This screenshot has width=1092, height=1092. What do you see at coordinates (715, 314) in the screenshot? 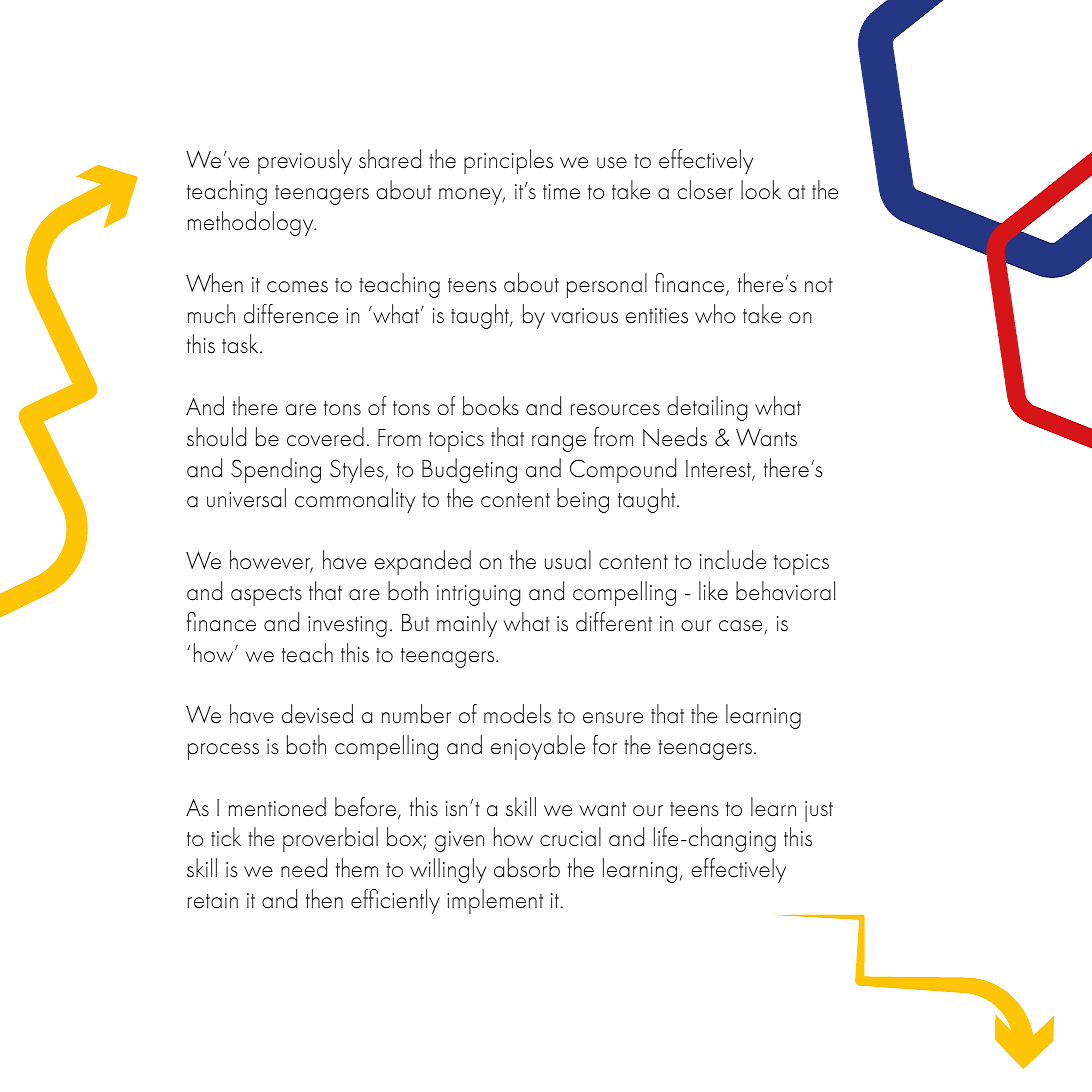
I see `who` at bounding box center [715, 314].
